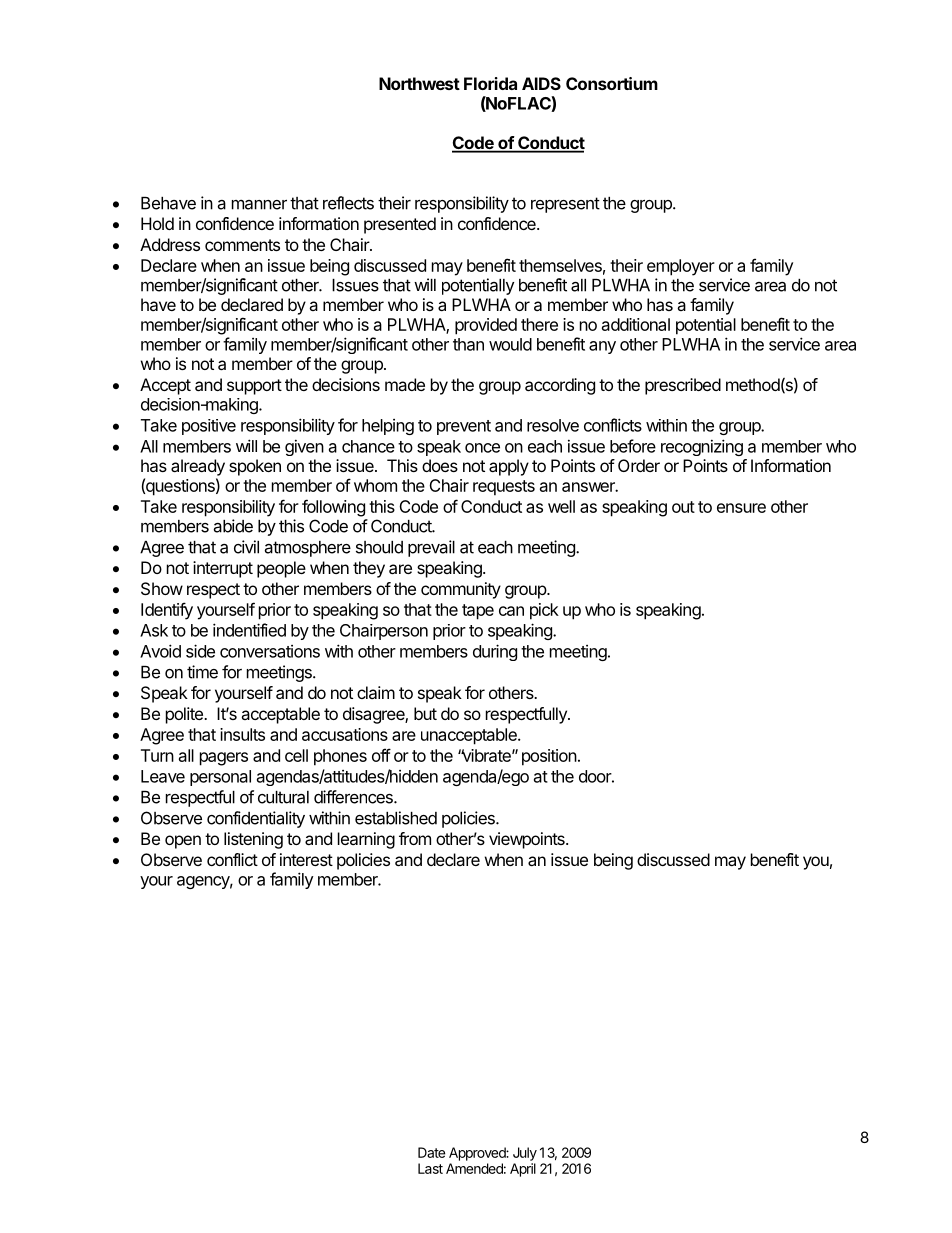  What do you see at coordinates (549, 757) in the document?
I see `position` at bounding box center [549, 757].
